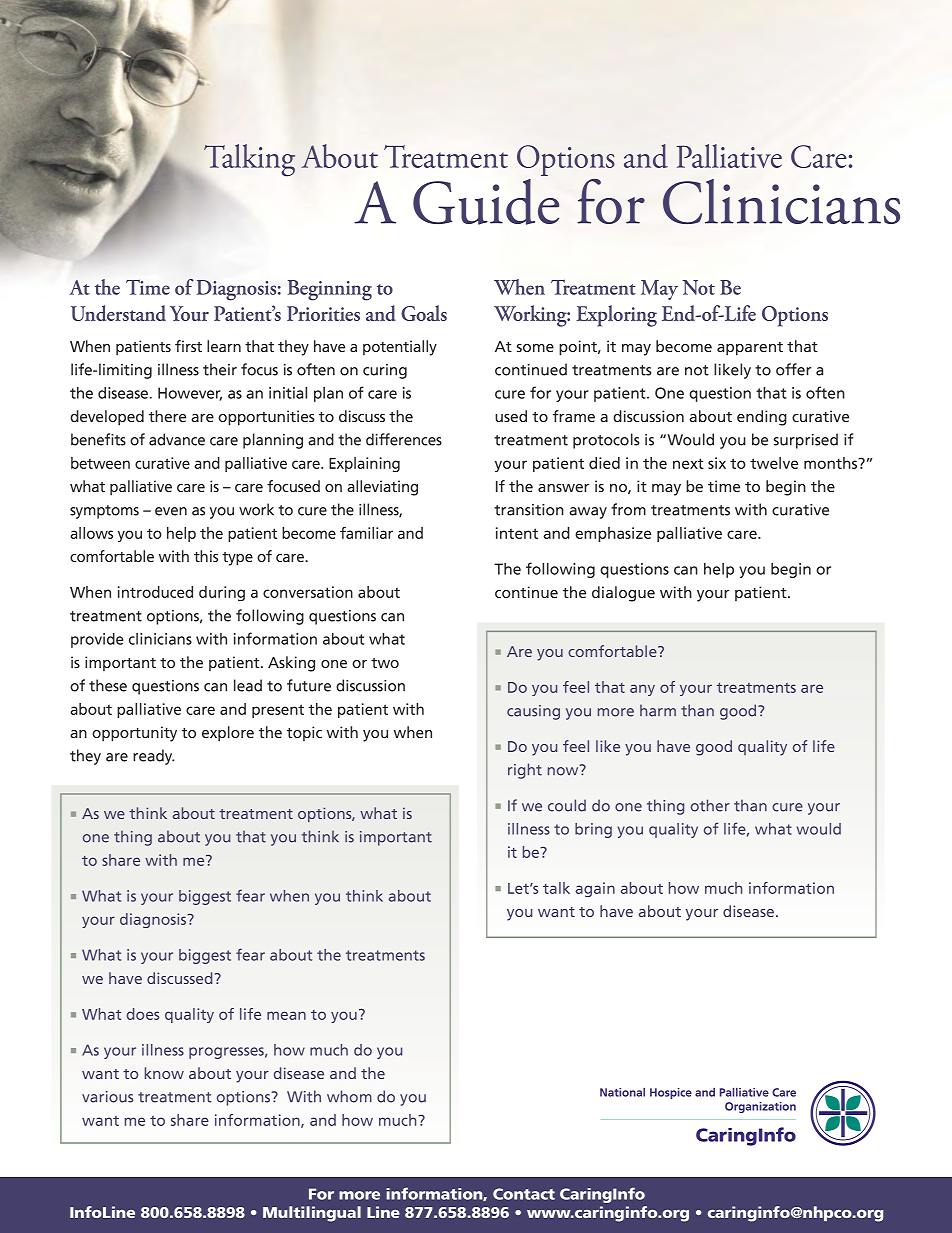 The width and height of the image is (952, 1233). What do you see at coordinates (533, 712) in the image?
I see `causing` at bounding box center [533, 712].
